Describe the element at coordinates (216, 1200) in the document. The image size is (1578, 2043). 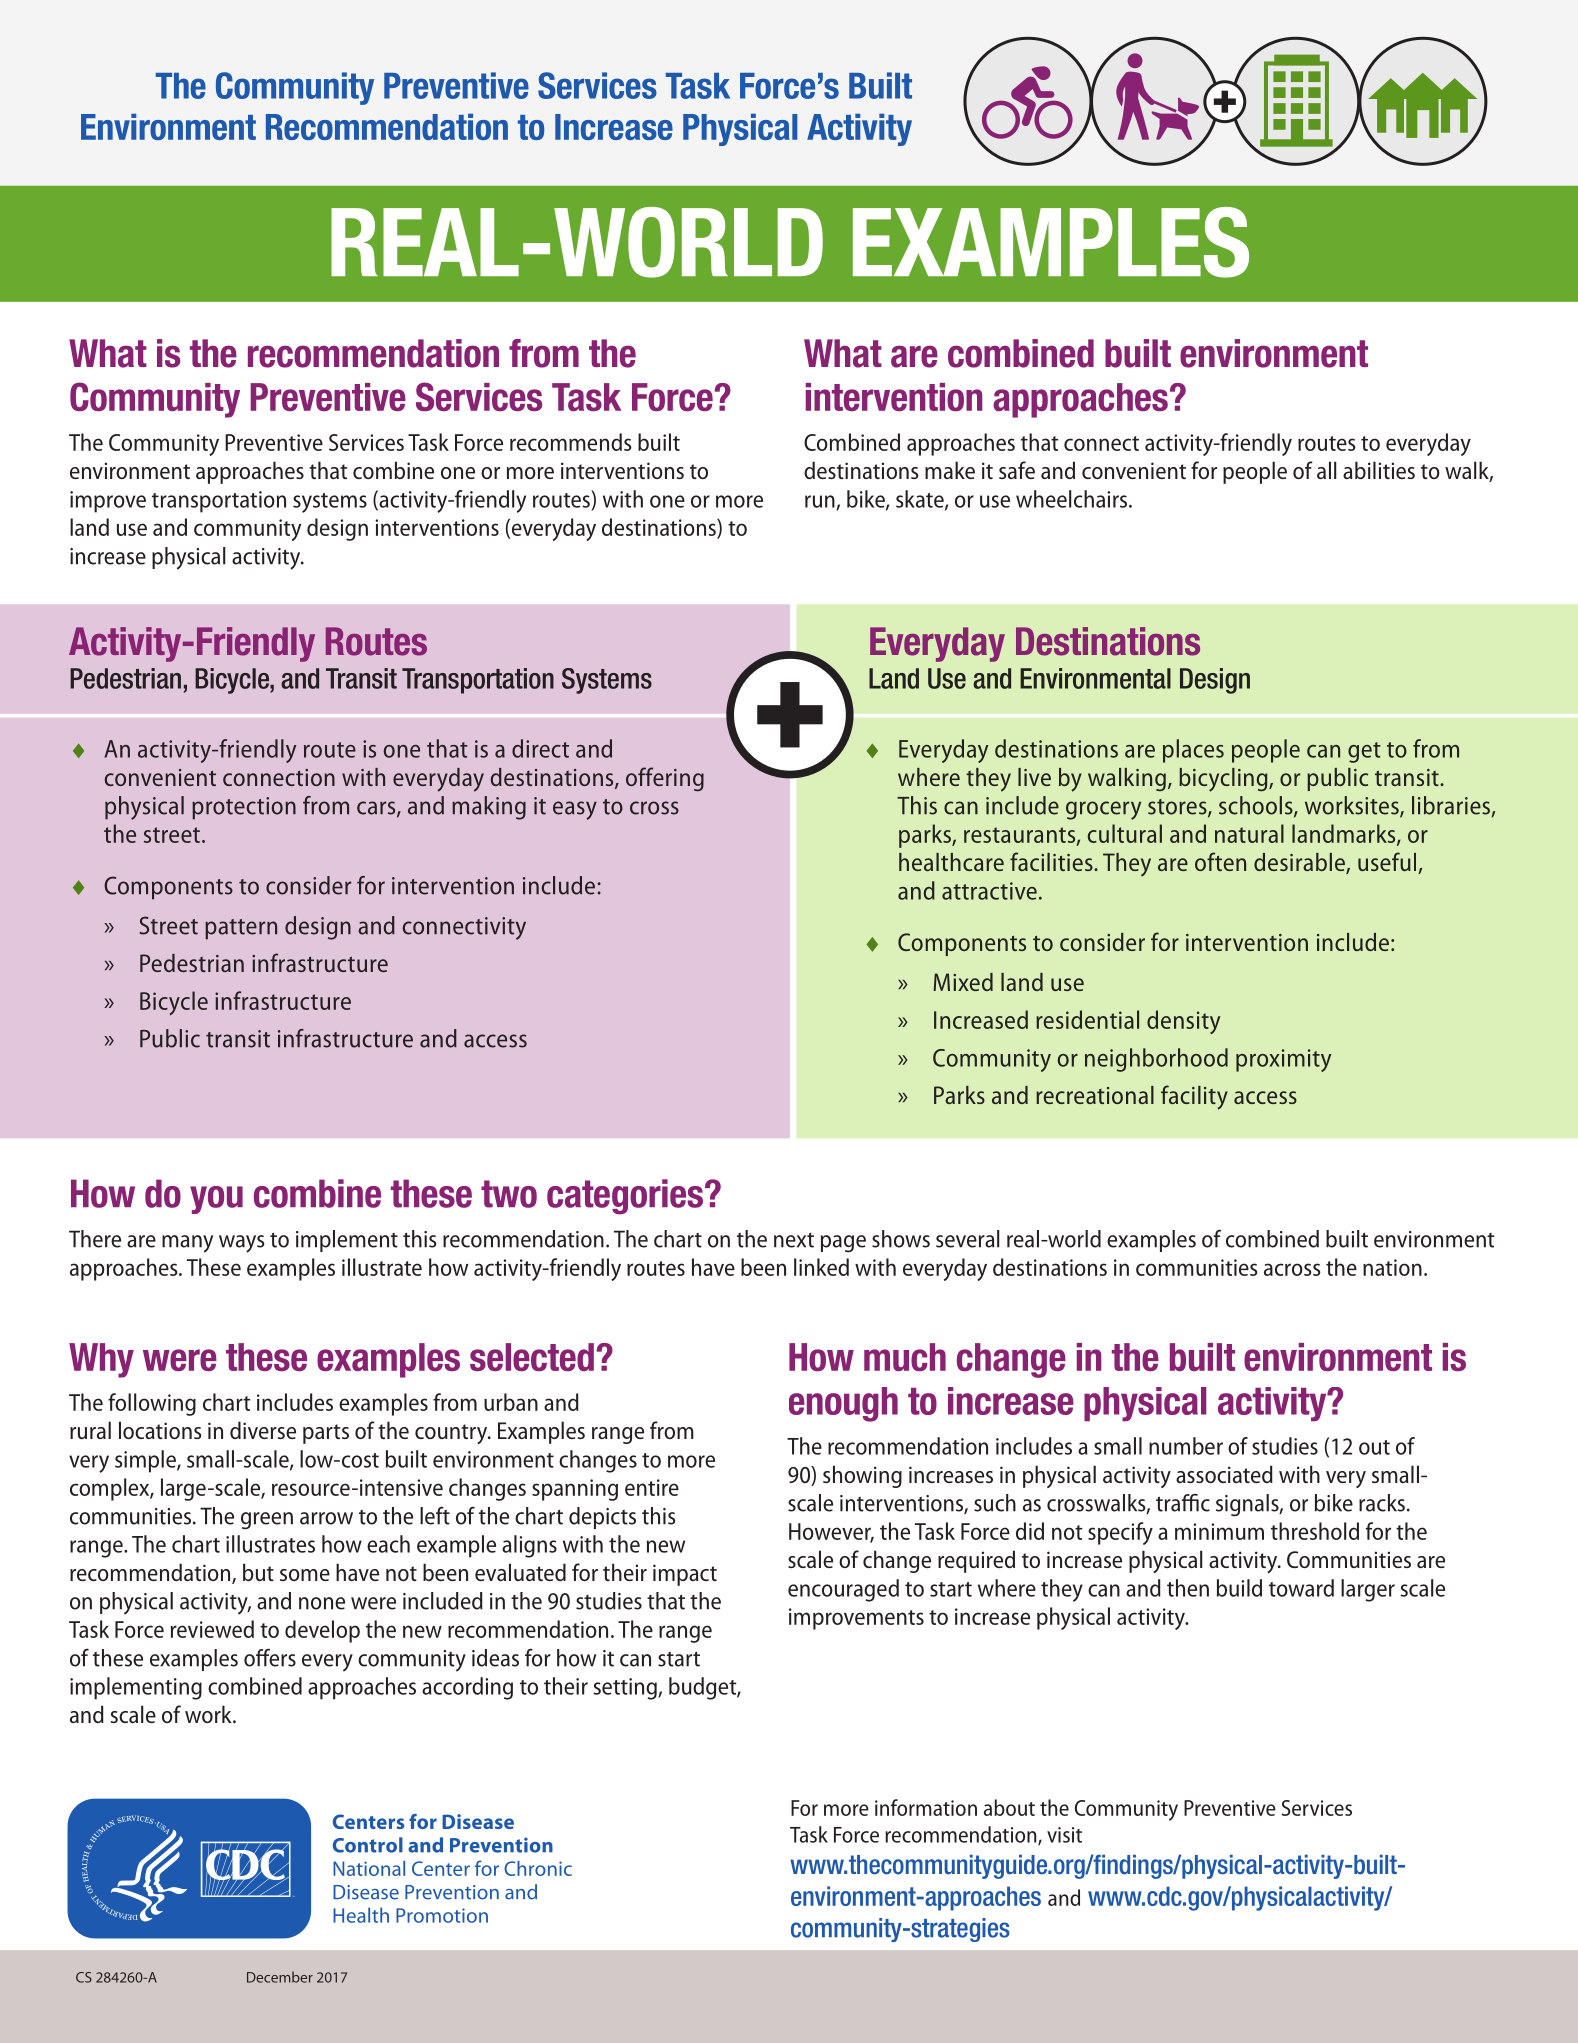
I see `you` at that location.
